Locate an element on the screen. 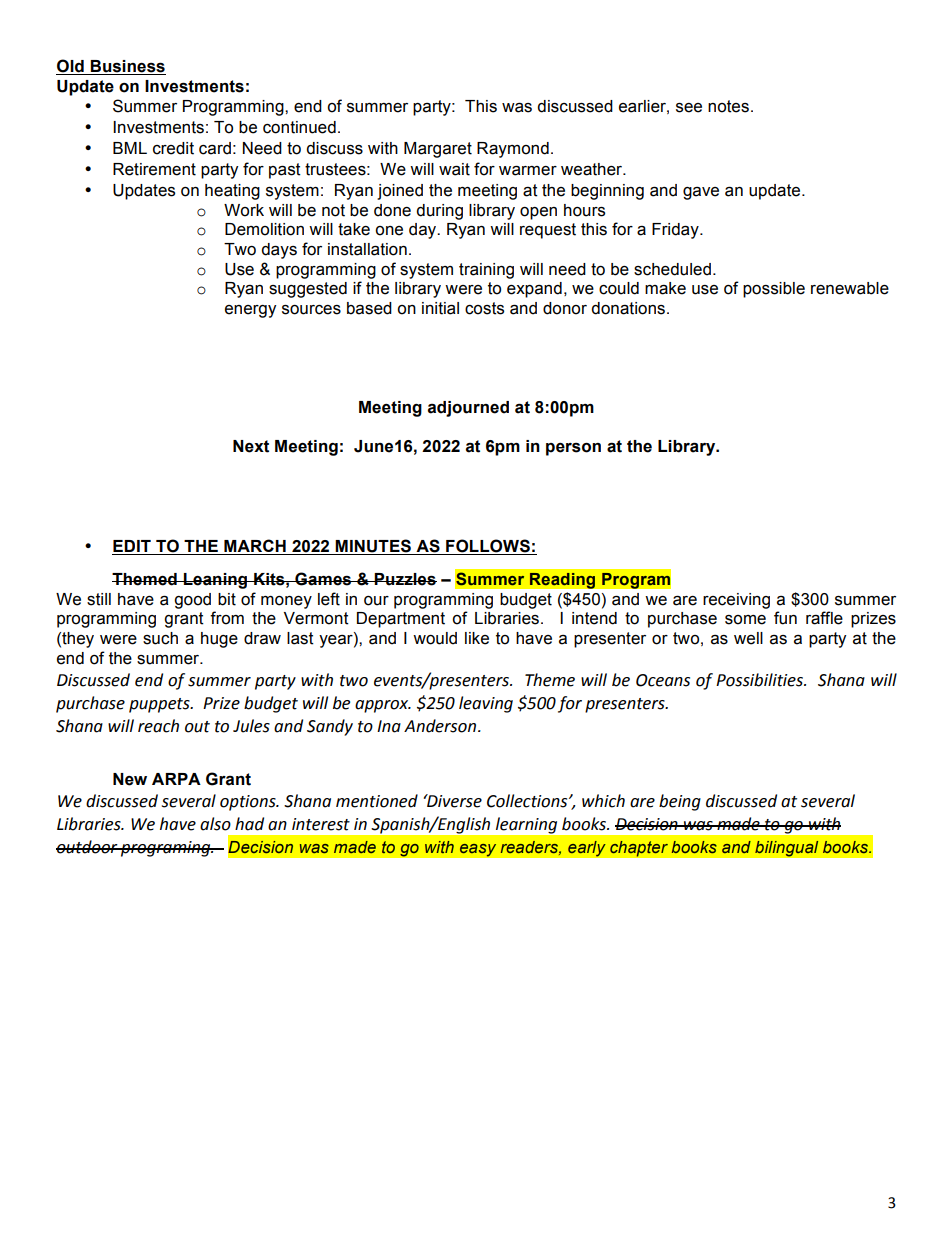 This screenshot has height=1233, width=952. also is located at coordinates (215, 824).
